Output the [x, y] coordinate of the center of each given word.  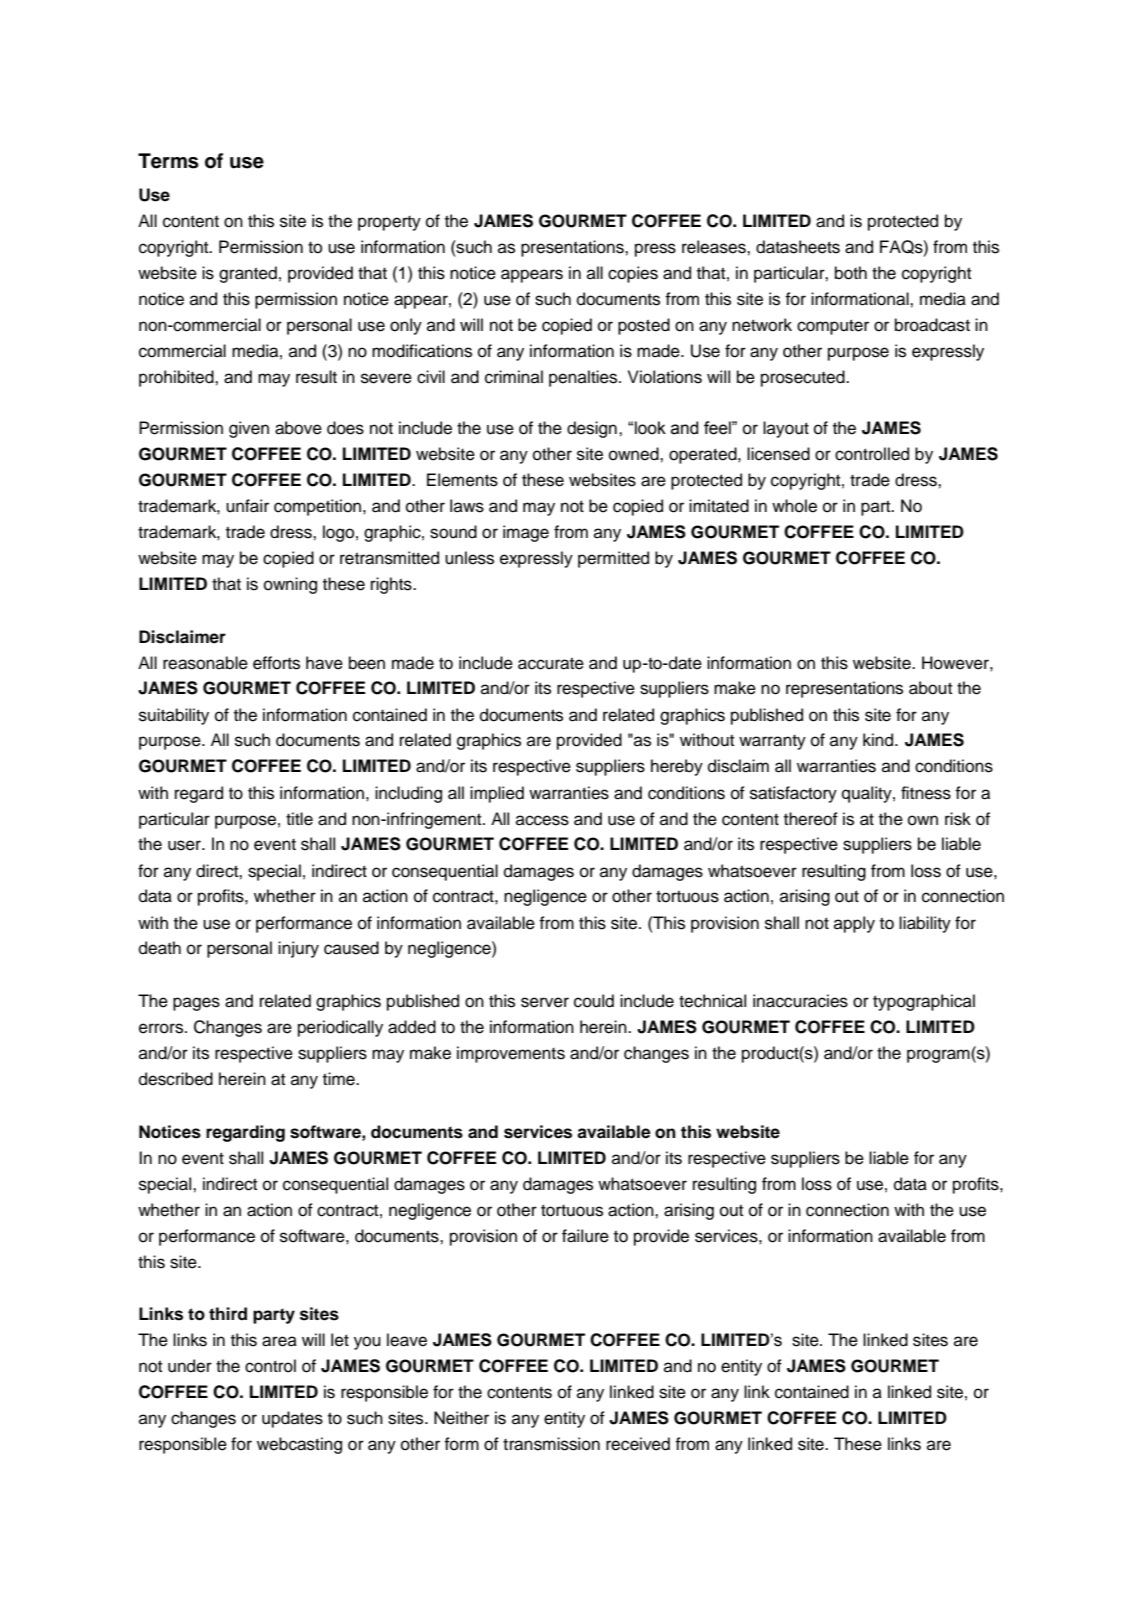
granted [248, 274]
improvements [511, 1054]
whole [794, 506]
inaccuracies [800, 1001]
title [299, 819]
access [542, 820]
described [176, 1079]
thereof [811, 819]
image [526, 533]
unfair [247, 506]
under [190, 1366]
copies [633, 274]
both [851, 273]
